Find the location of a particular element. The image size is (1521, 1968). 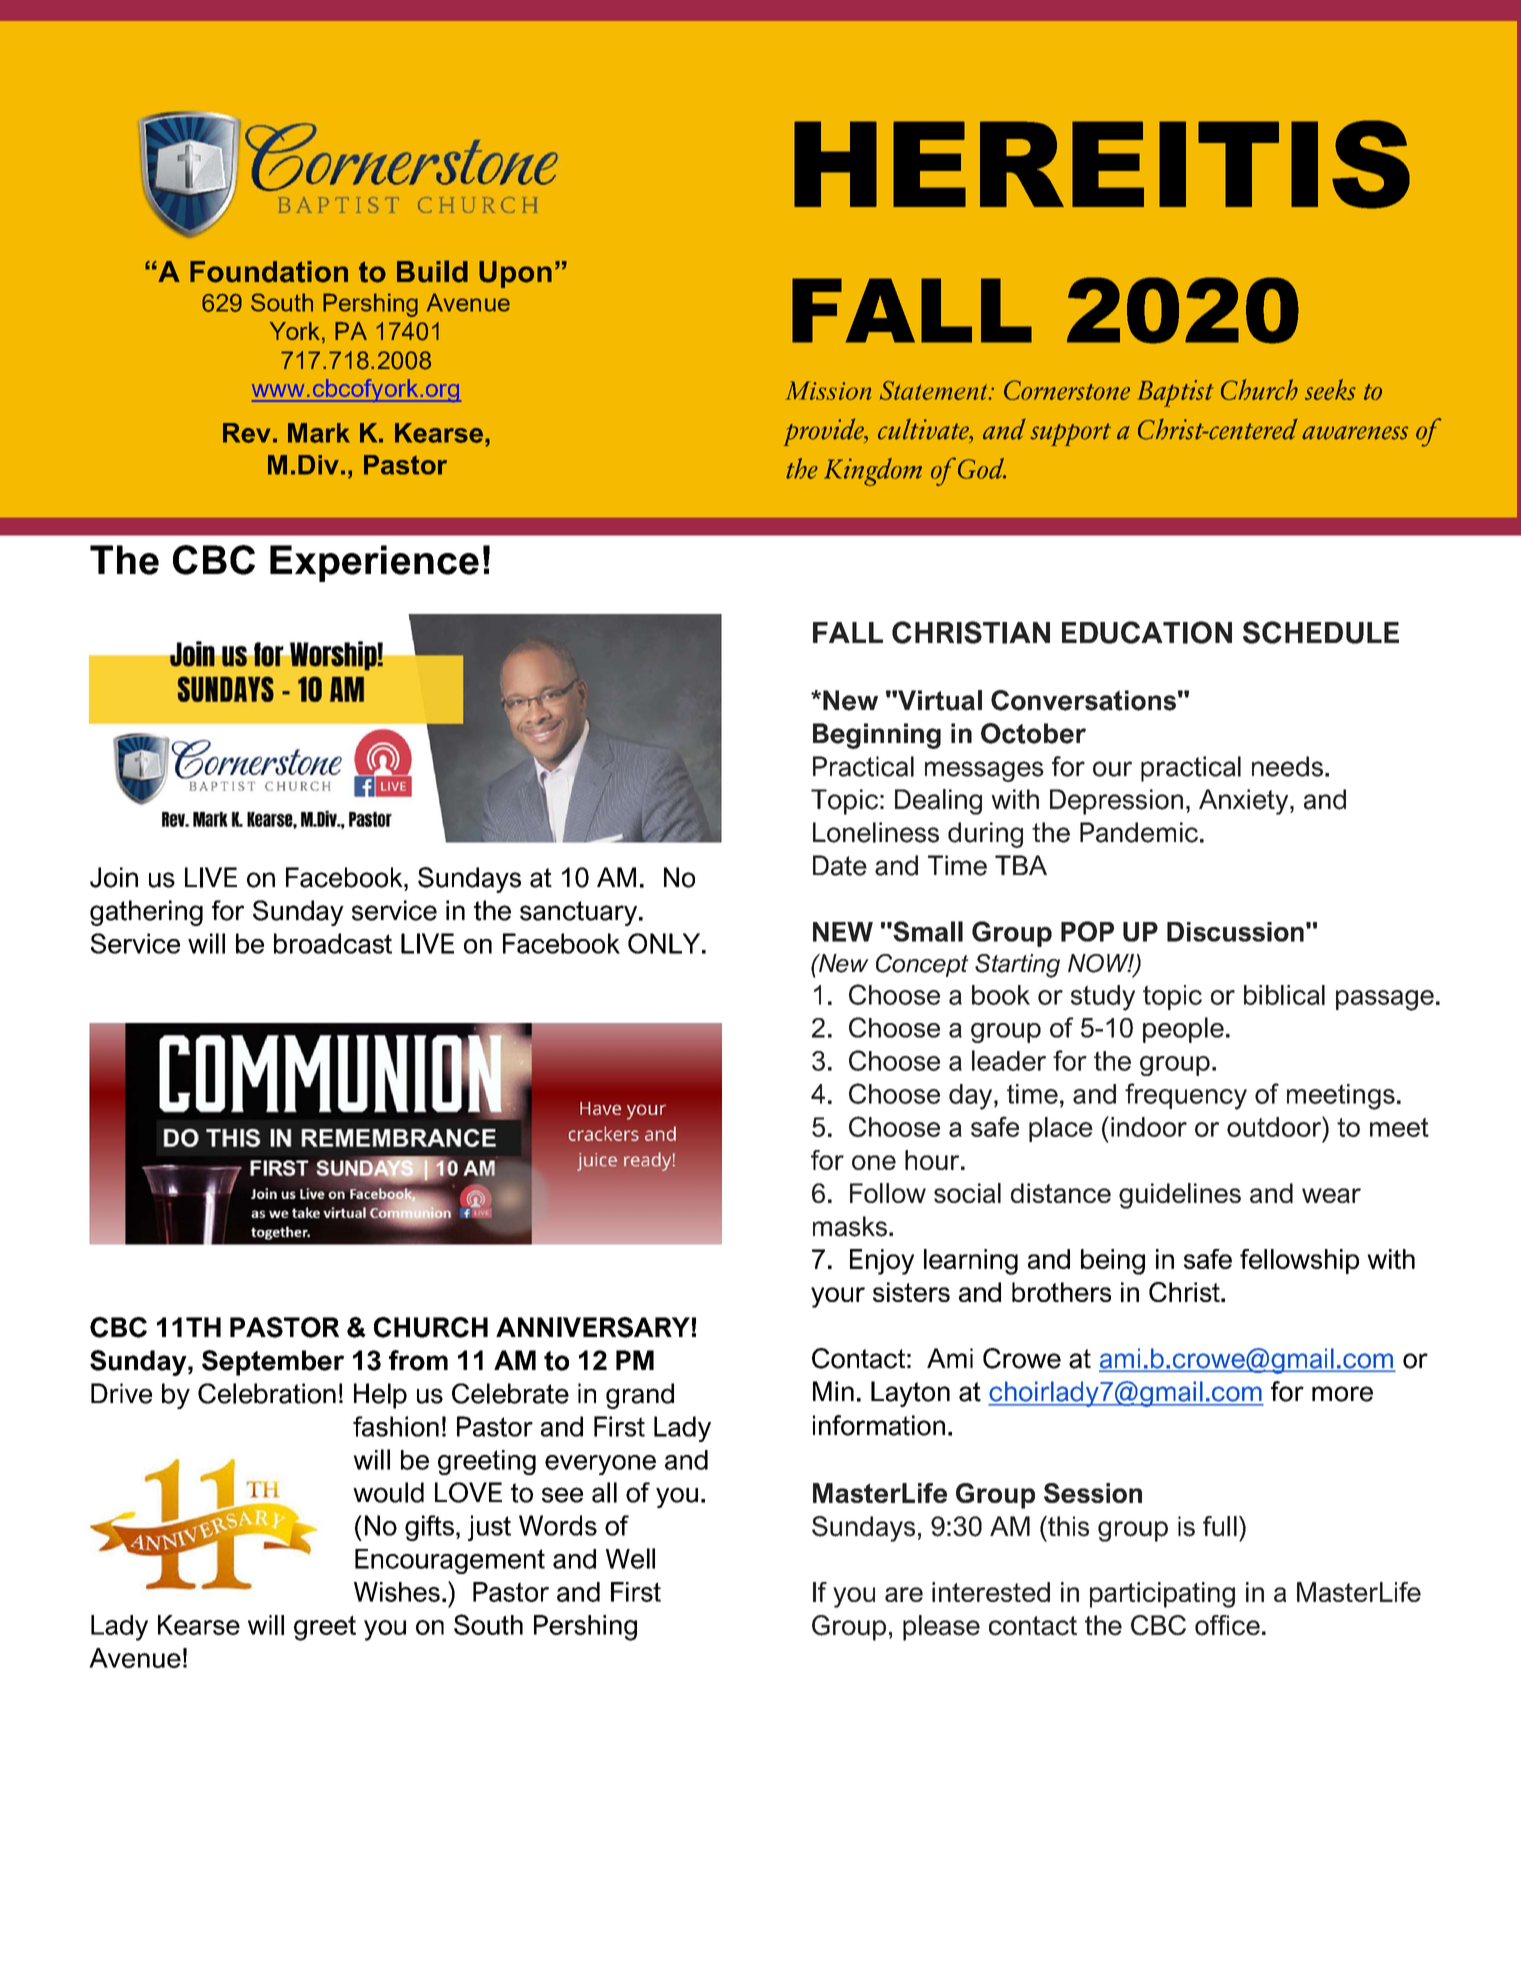

God is located at coordinates (982, 468).
